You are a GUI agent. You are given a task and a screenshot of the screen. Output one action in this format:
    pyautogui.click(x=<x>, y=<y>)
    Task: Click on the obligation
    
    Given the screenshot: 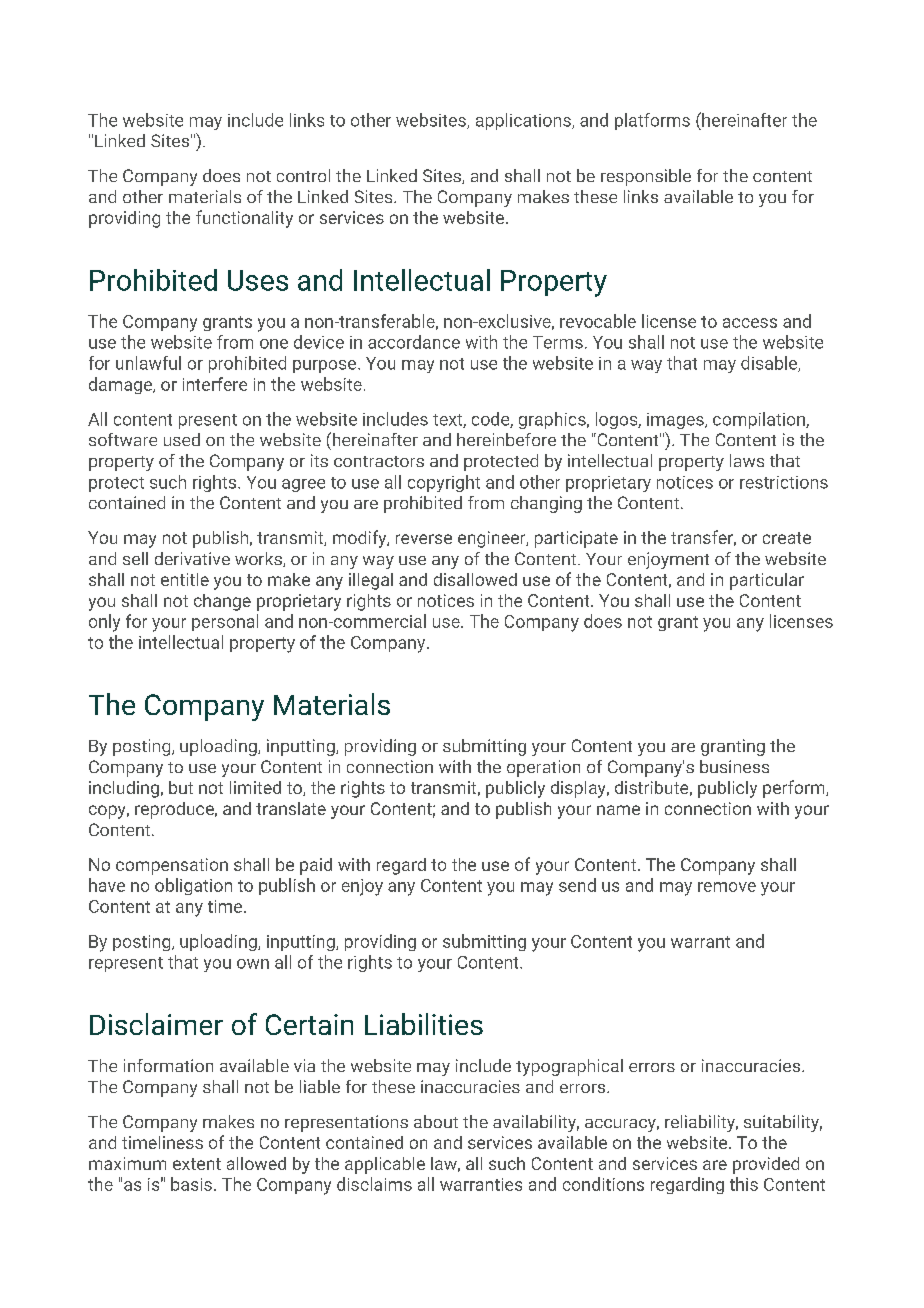 What is the action you would take?
    pyautogui.click(x=193, y=886)
